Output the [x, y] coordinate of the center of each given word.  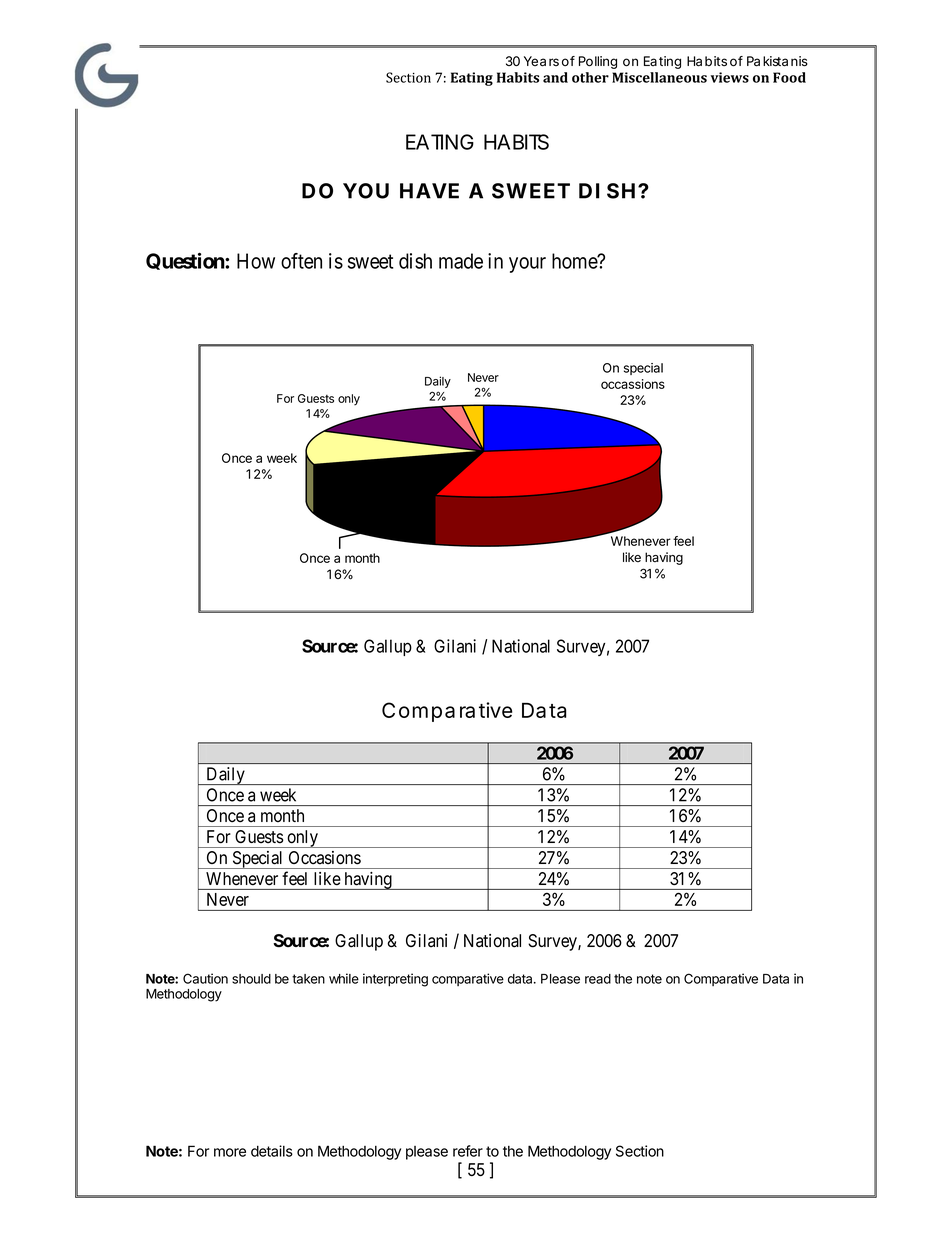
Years [541, 61]
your [527, 265]
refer [468, 1151]
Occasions [325, 858]
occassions [633, 384]
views [730, 77]
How [256, 261]
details [272, 1151]
